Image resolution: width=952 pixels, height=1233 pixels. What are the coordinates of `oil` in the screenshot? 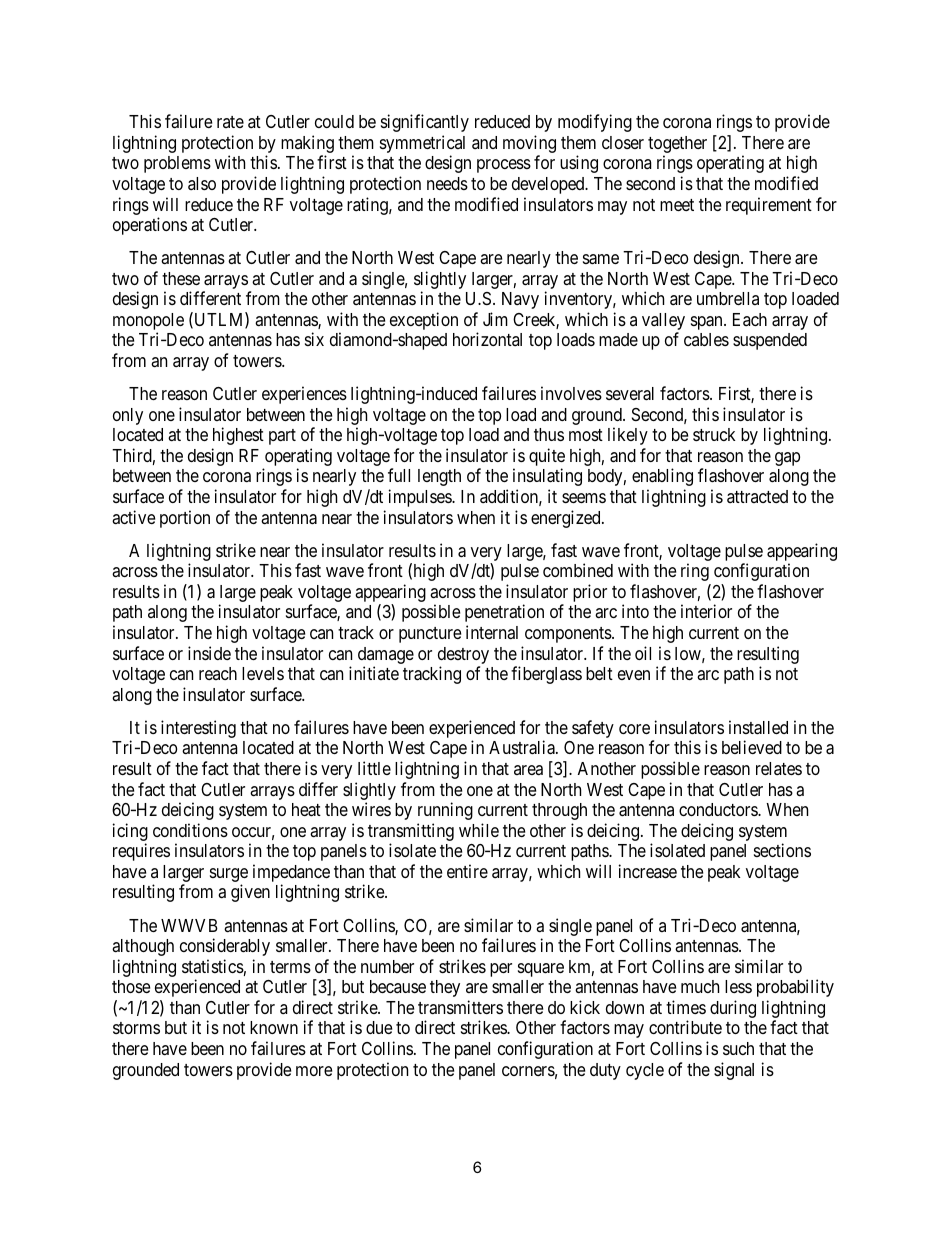 It's located at (643, 653).
